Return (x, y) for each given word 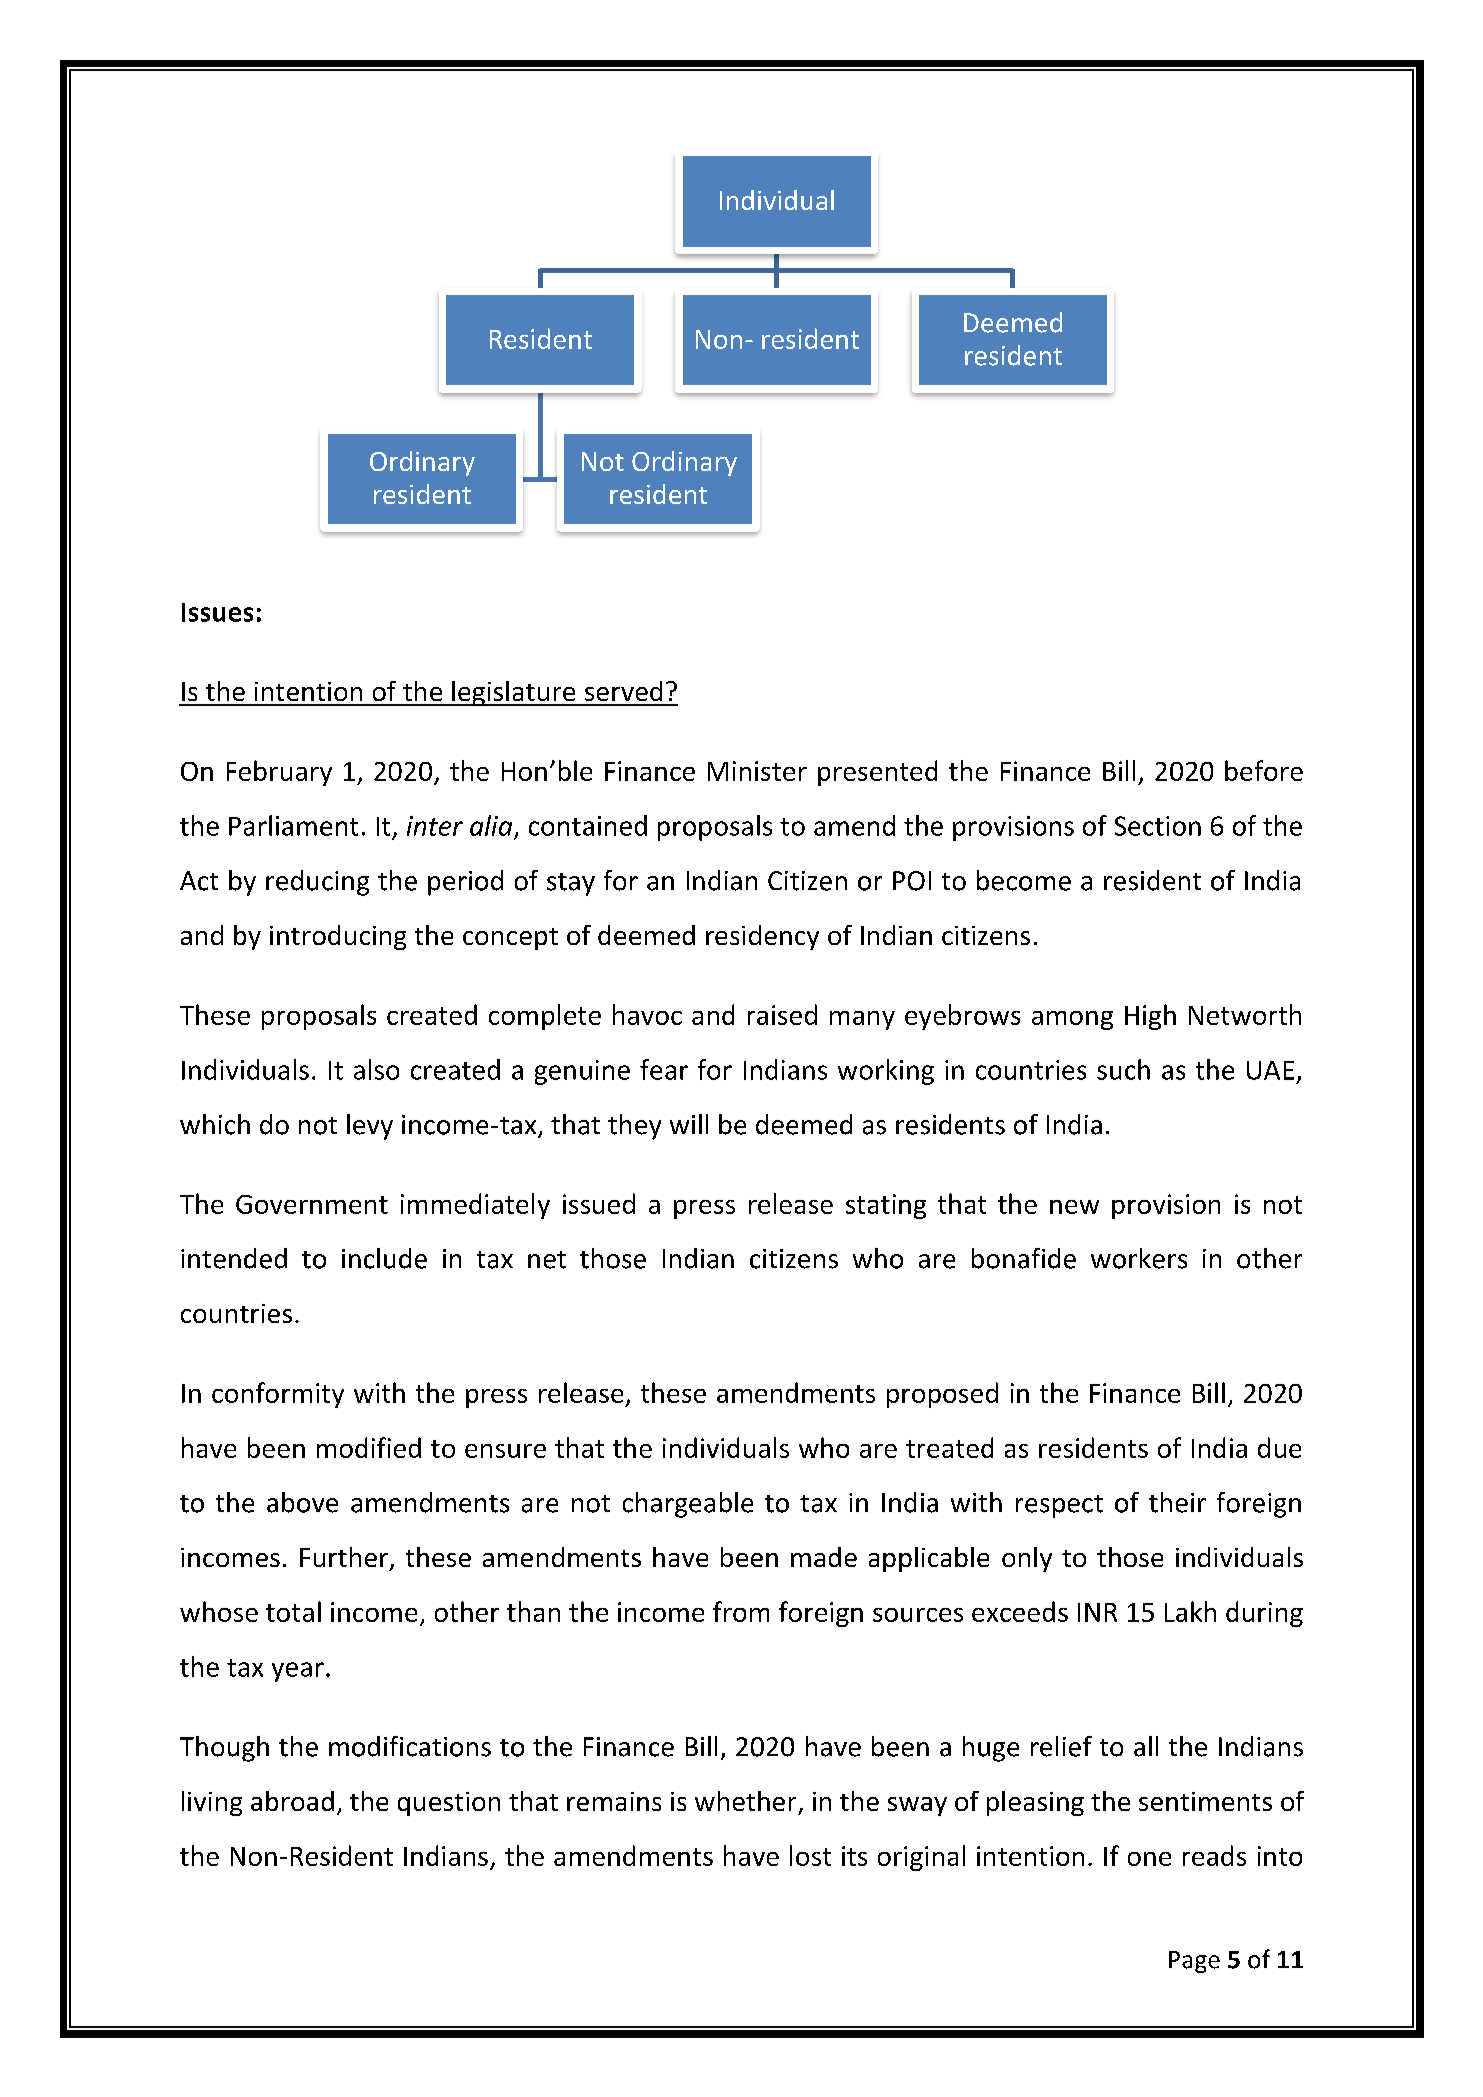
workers (1139, 1258)
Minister (757, 771)
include (384, 1258)
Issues (217, 612)
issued (599, 1203)
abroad (292, 1801)
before (1264, 770)
